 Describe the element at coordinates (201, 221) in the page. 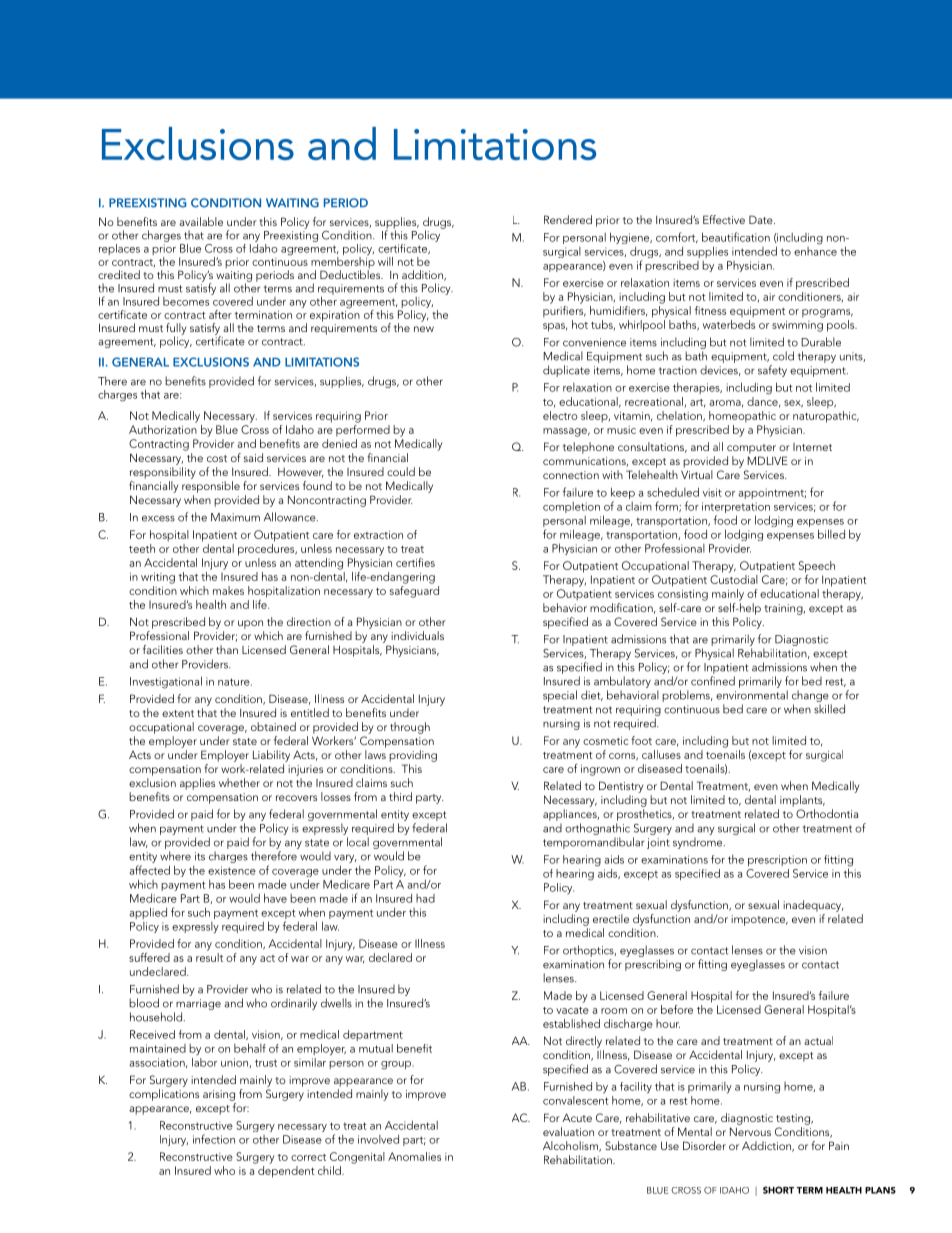

I see `available` at that location.
